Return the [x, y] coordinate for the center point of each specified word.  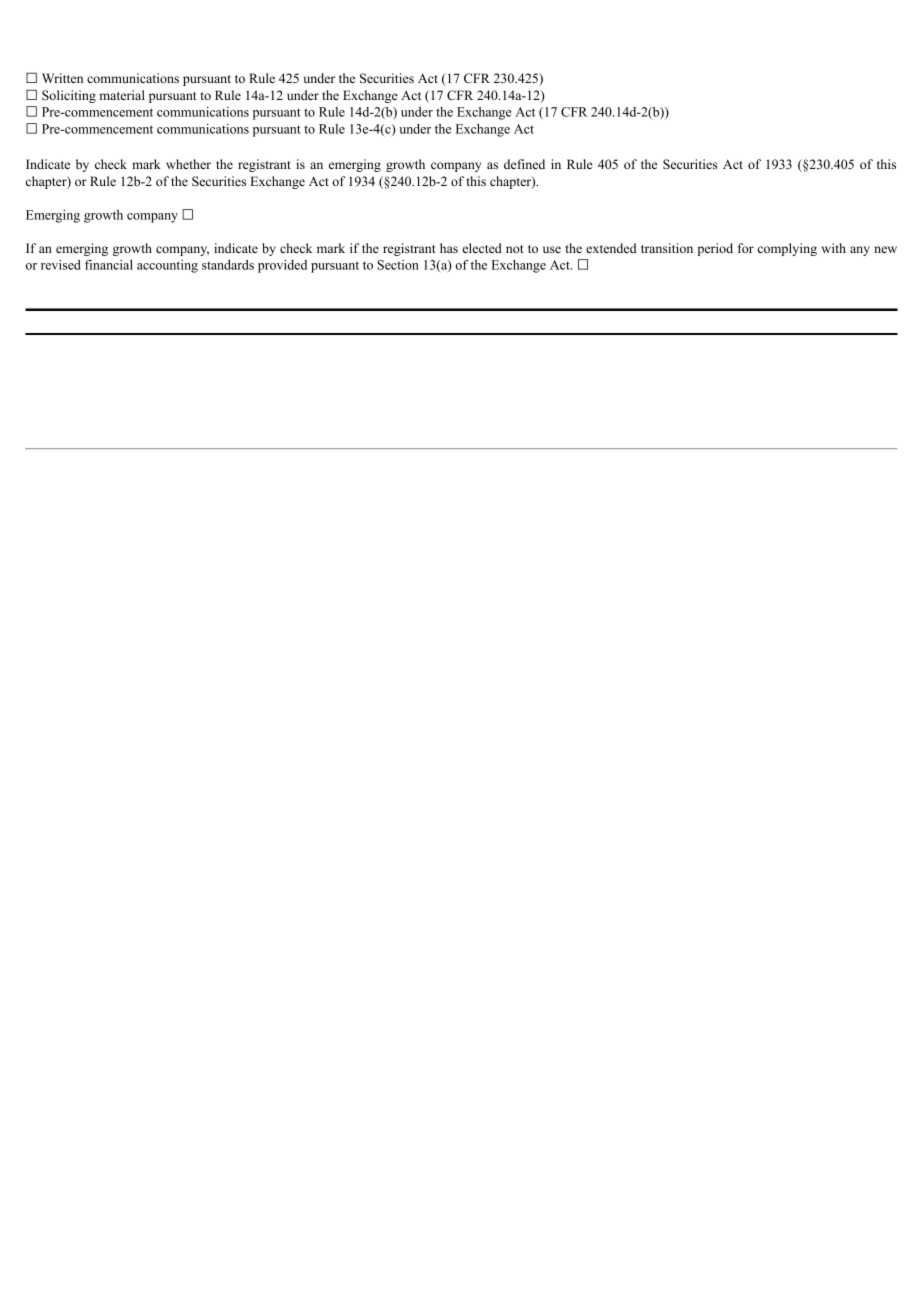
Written [62, 78]
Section [398, 265]
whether [188, 164]
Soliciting [69, 96]
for [746, 248]
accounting [167, 266]
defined [524, 164]
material [122, 95]
